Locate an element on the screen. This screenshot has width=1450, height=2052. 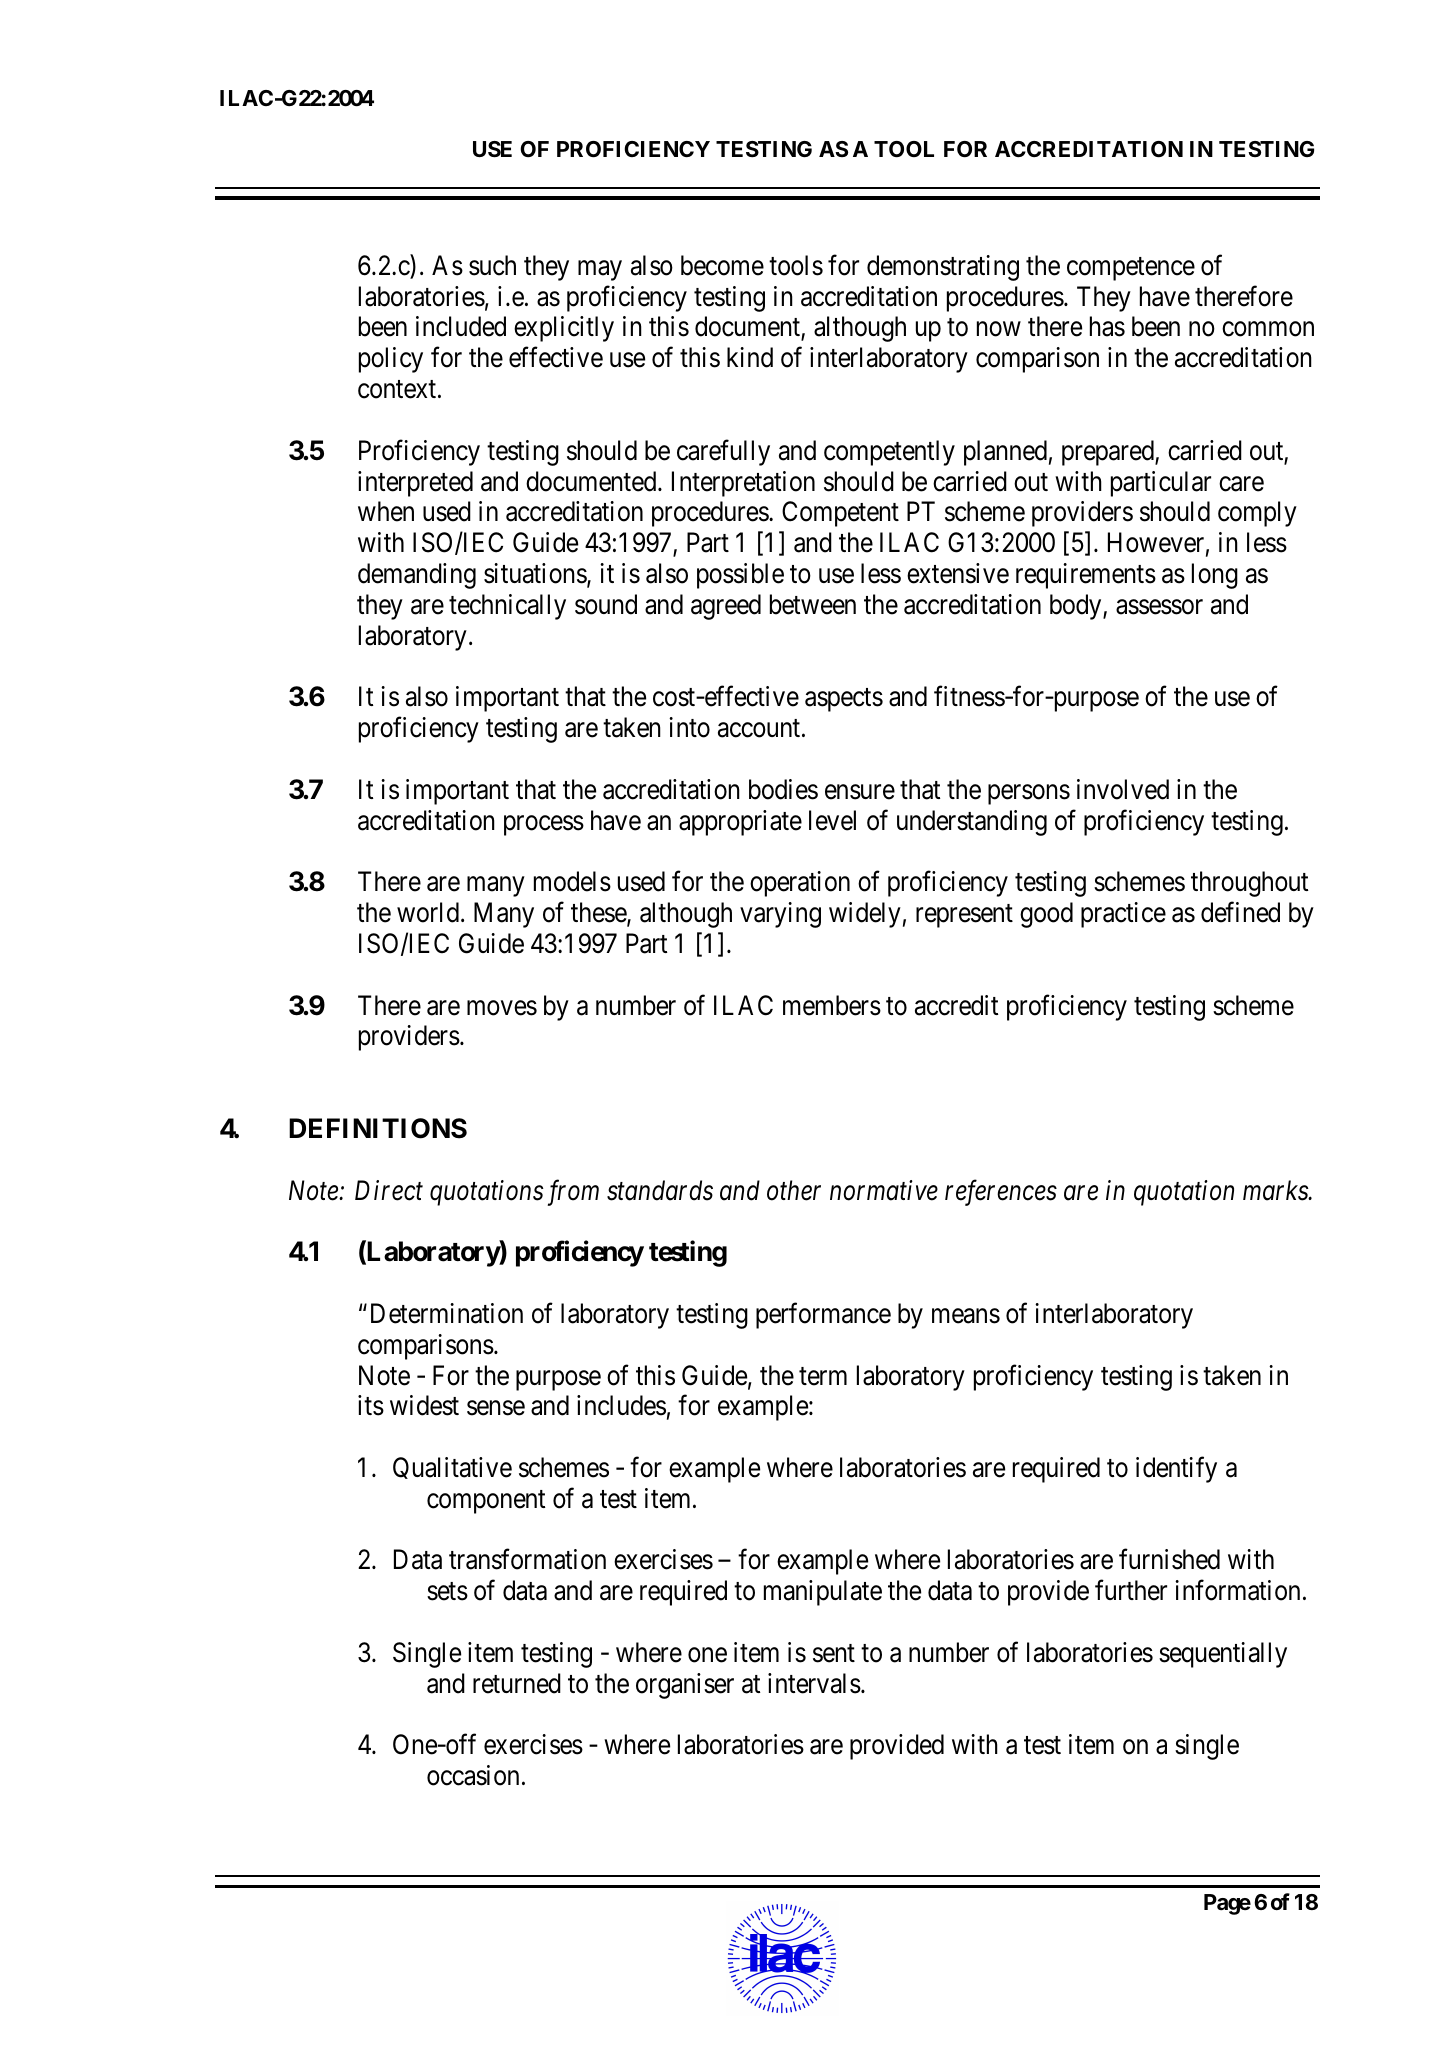
performance is located at coordinates (823, 1316).
